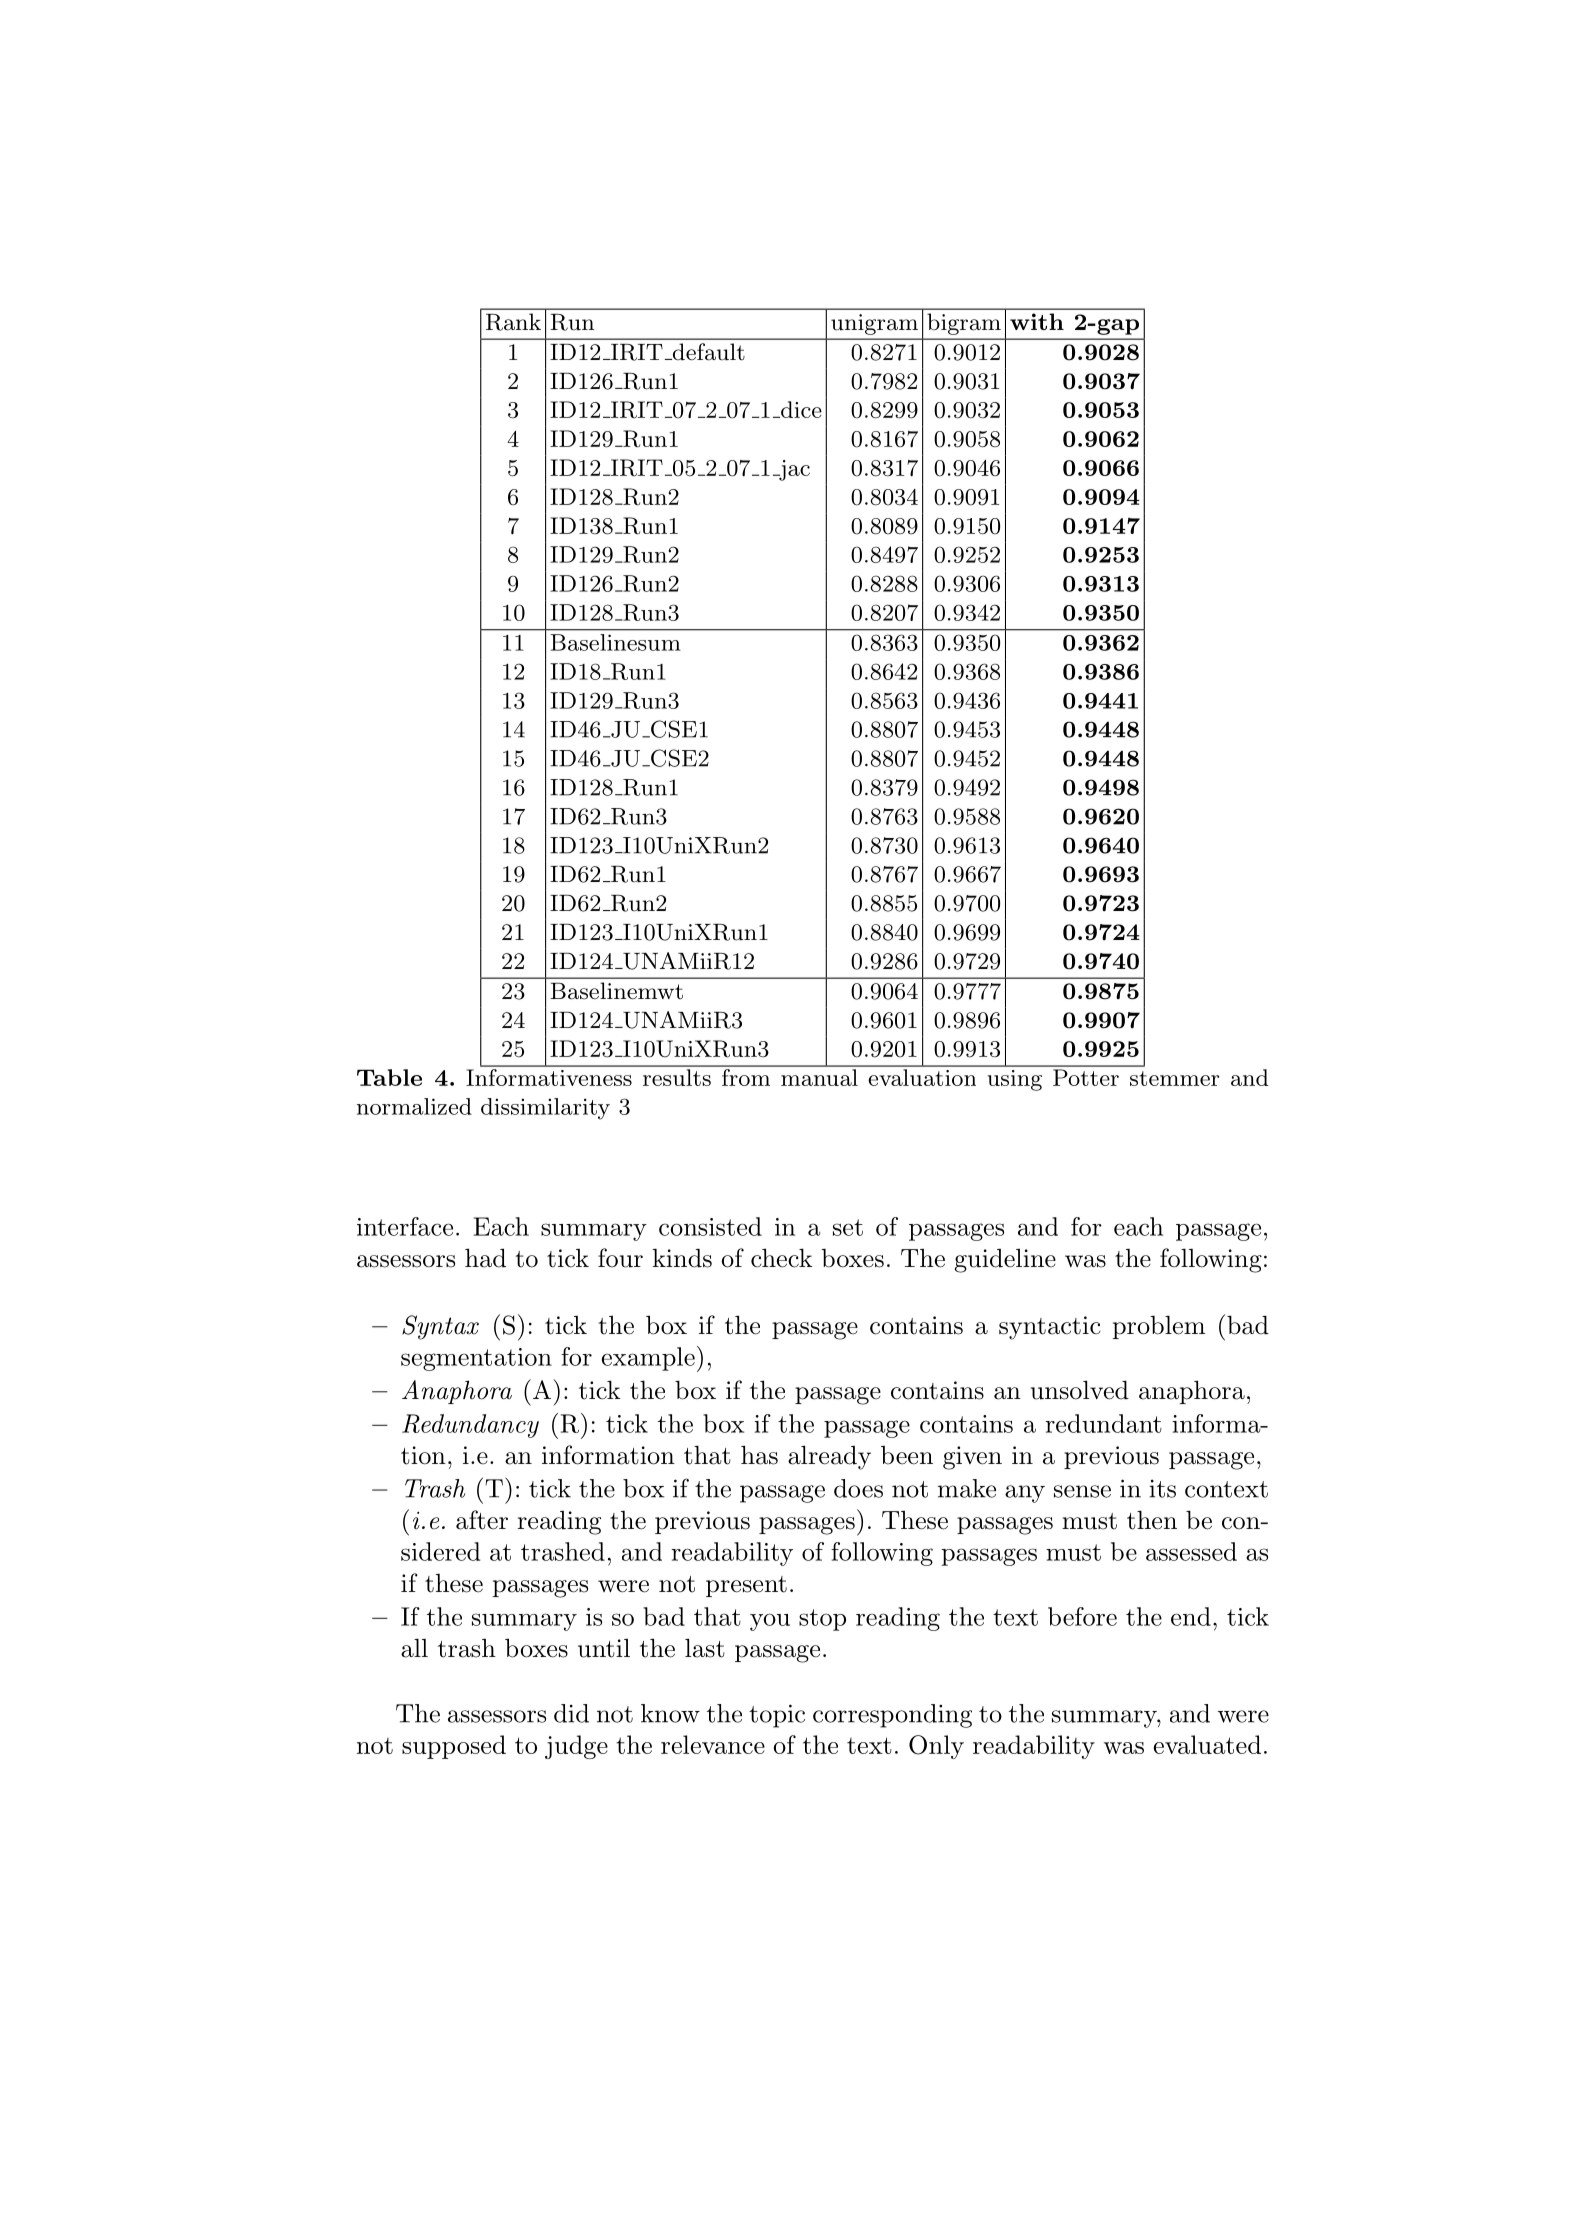  Describe the element at coordinates (454, 1747) in the document. I see `supposed` at that location.
